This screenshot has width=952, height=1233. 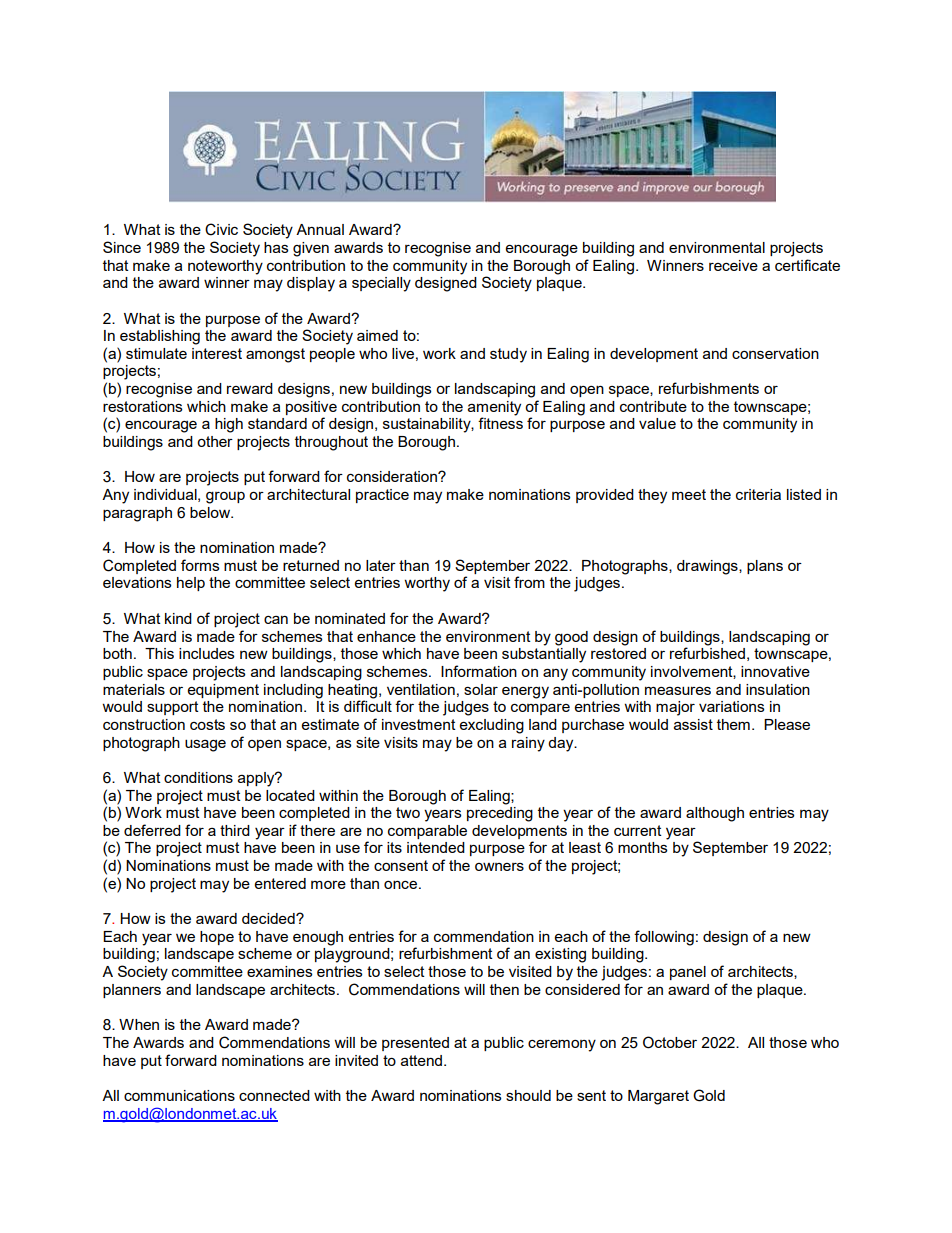 What do you see at coordinates (758, 494) in the screenshot?
I see `criteria` at bounding box center [758, 494].
